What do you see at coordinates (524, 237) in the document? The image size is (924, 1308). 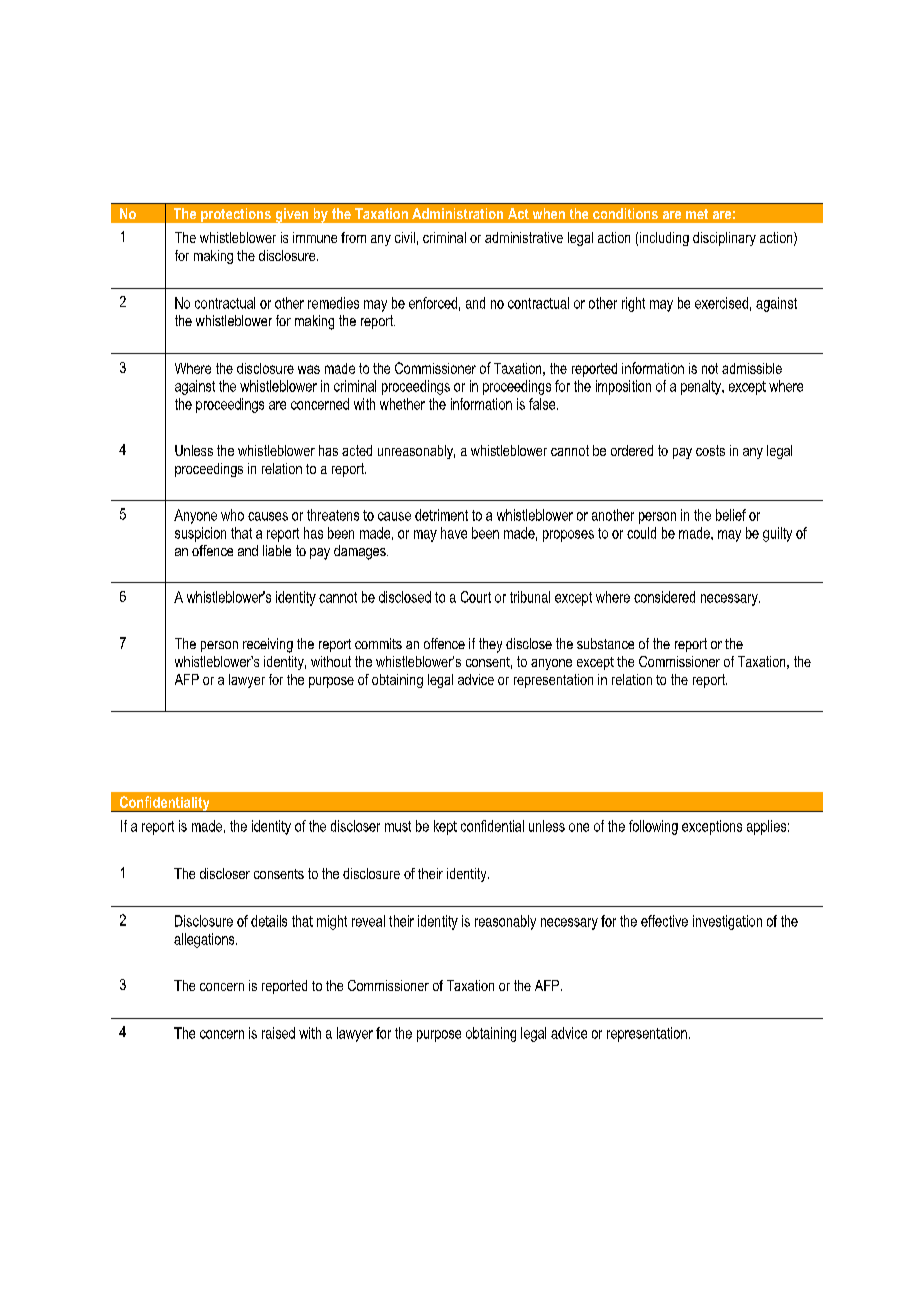 I see `administrative` at bounding box center [524, 237].
